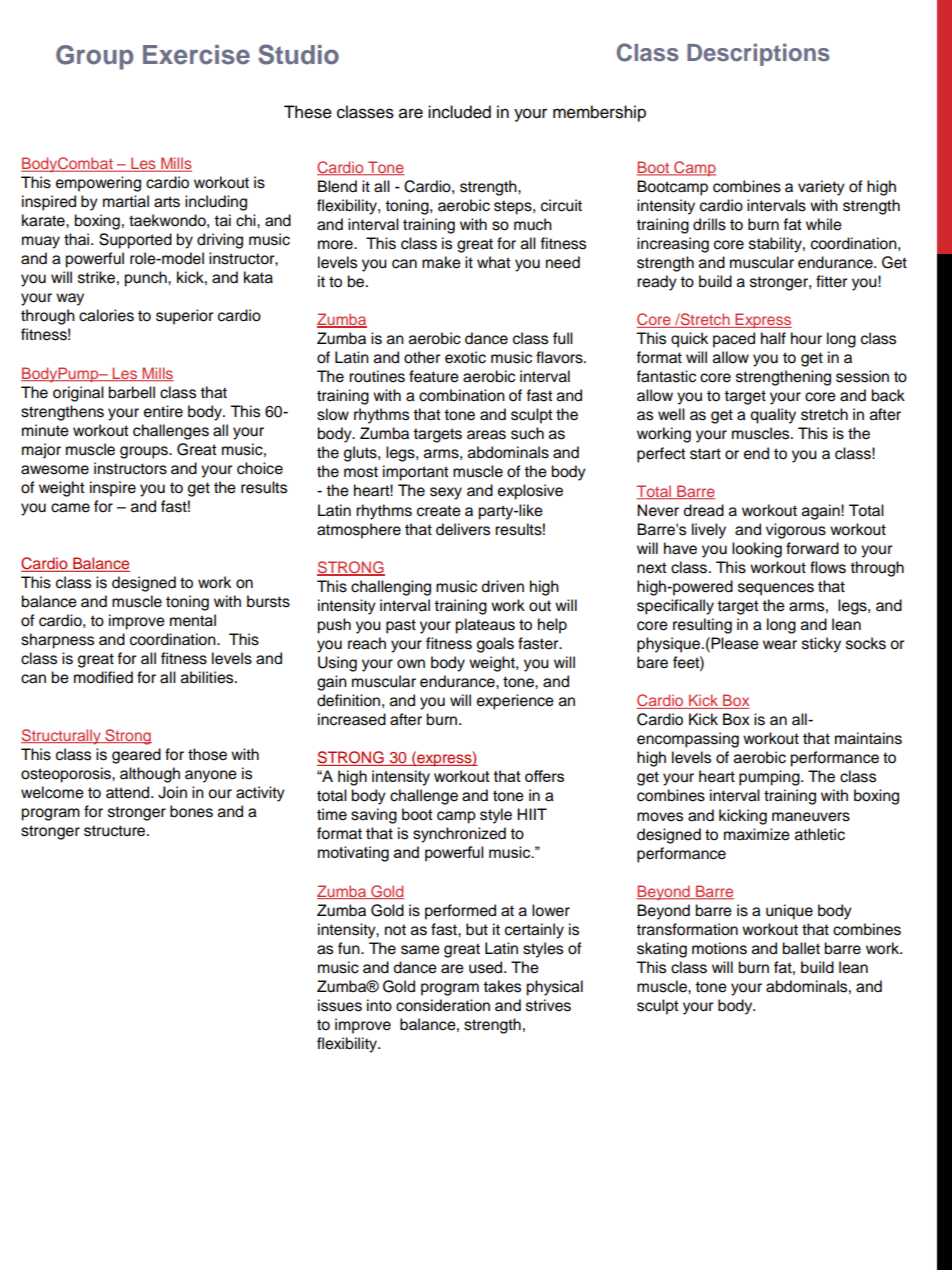 The height and width of the page is (1270, 952). Describe the element at coordinates (340, 1005) in the page. I see `issues` at that location.
